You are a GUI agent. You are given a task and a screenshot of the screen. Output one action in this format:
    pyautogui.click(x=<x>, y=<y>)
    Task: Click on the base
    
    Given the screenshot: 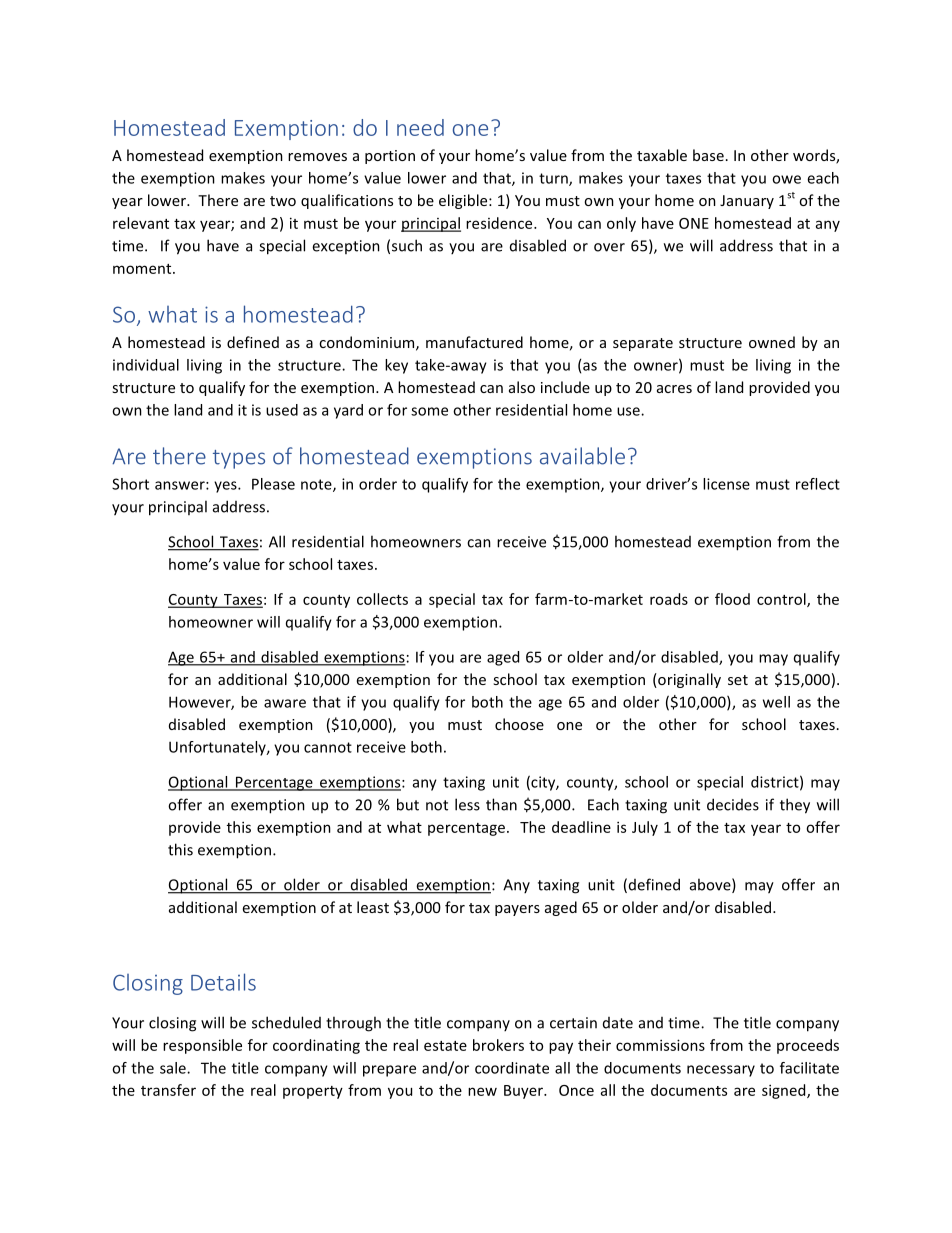 What is the action you would take?
    pyautogui.click(x=708, y=155)
